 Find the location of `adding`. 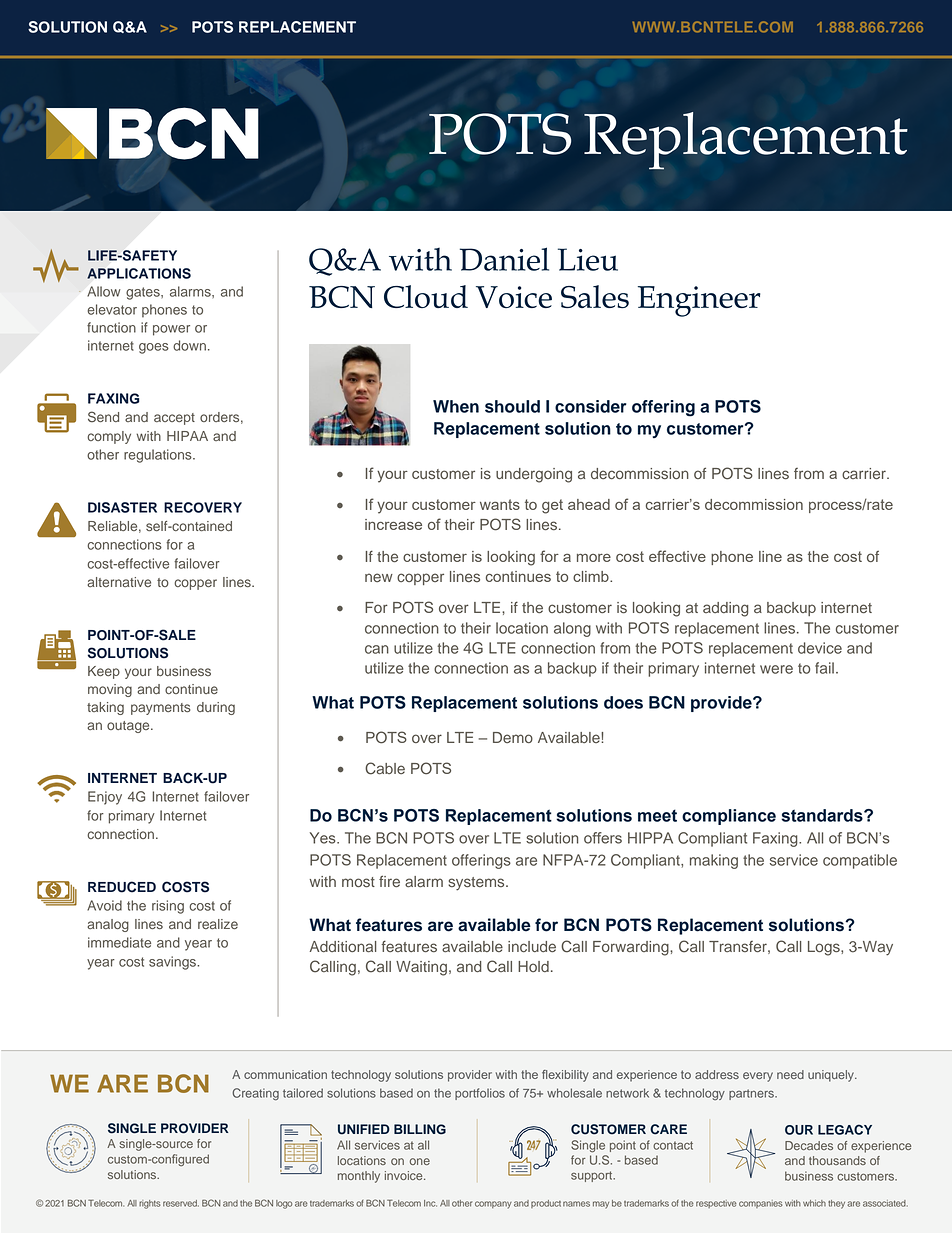

adding is located at coordinates (726, 609).
